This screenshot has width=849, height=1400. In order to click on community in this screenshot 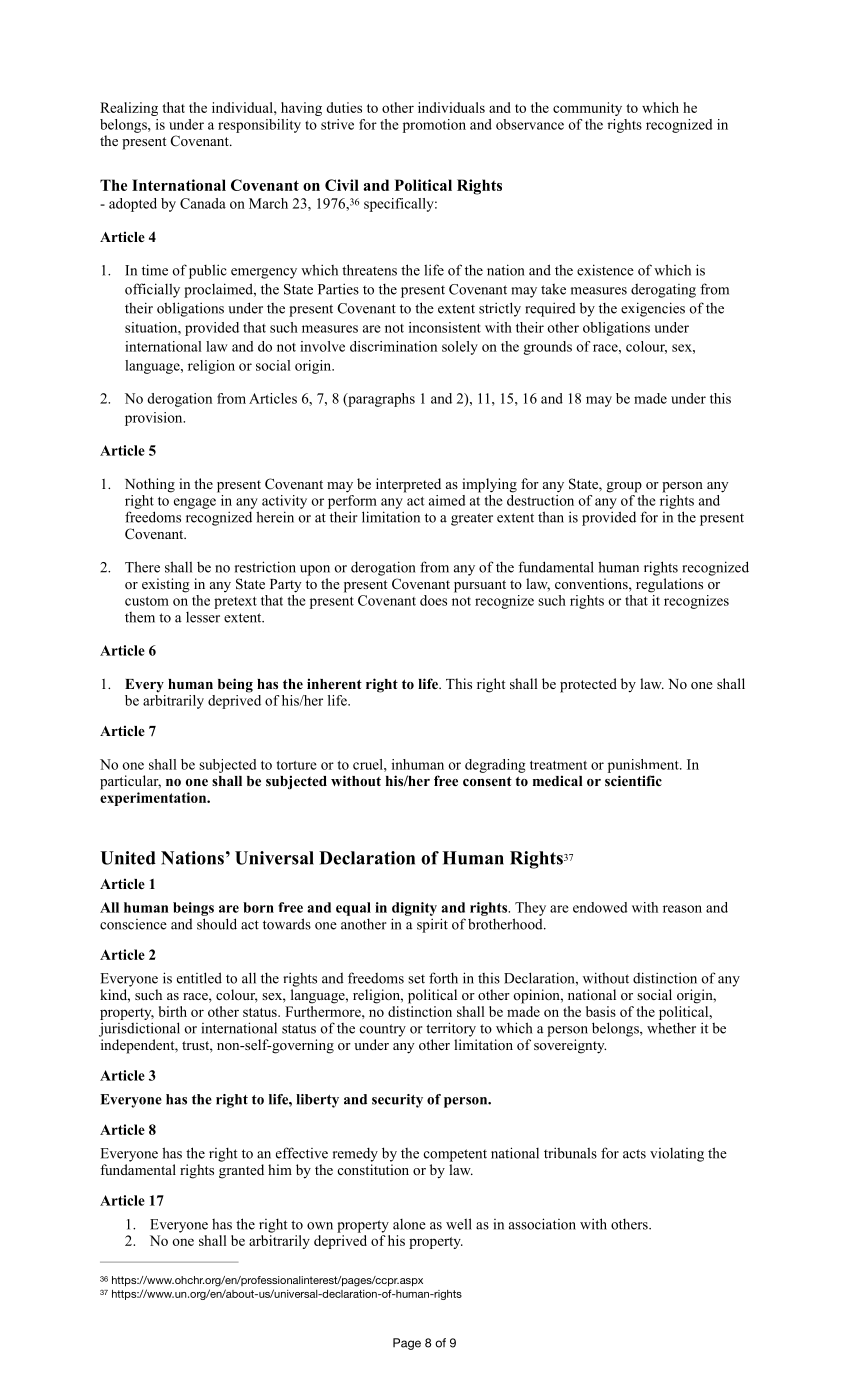, I will do `click(587, 109)`.
